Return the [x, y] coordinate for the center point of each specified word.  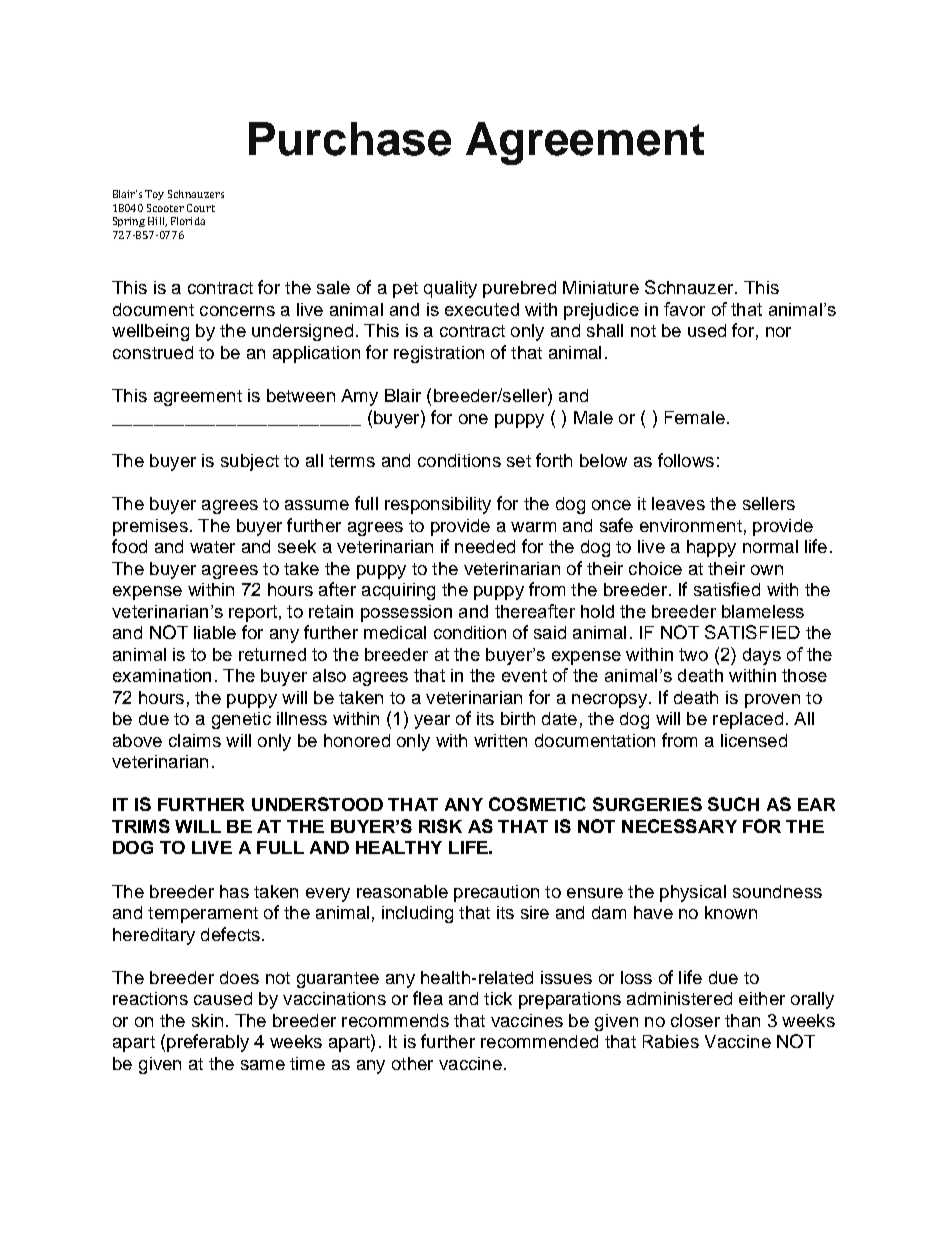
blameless [763, 611]
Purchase [350, 139]
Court [201, 208]
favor [684, 309]
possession [406, 613]
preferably [208, 1043]
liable [215, 632]
